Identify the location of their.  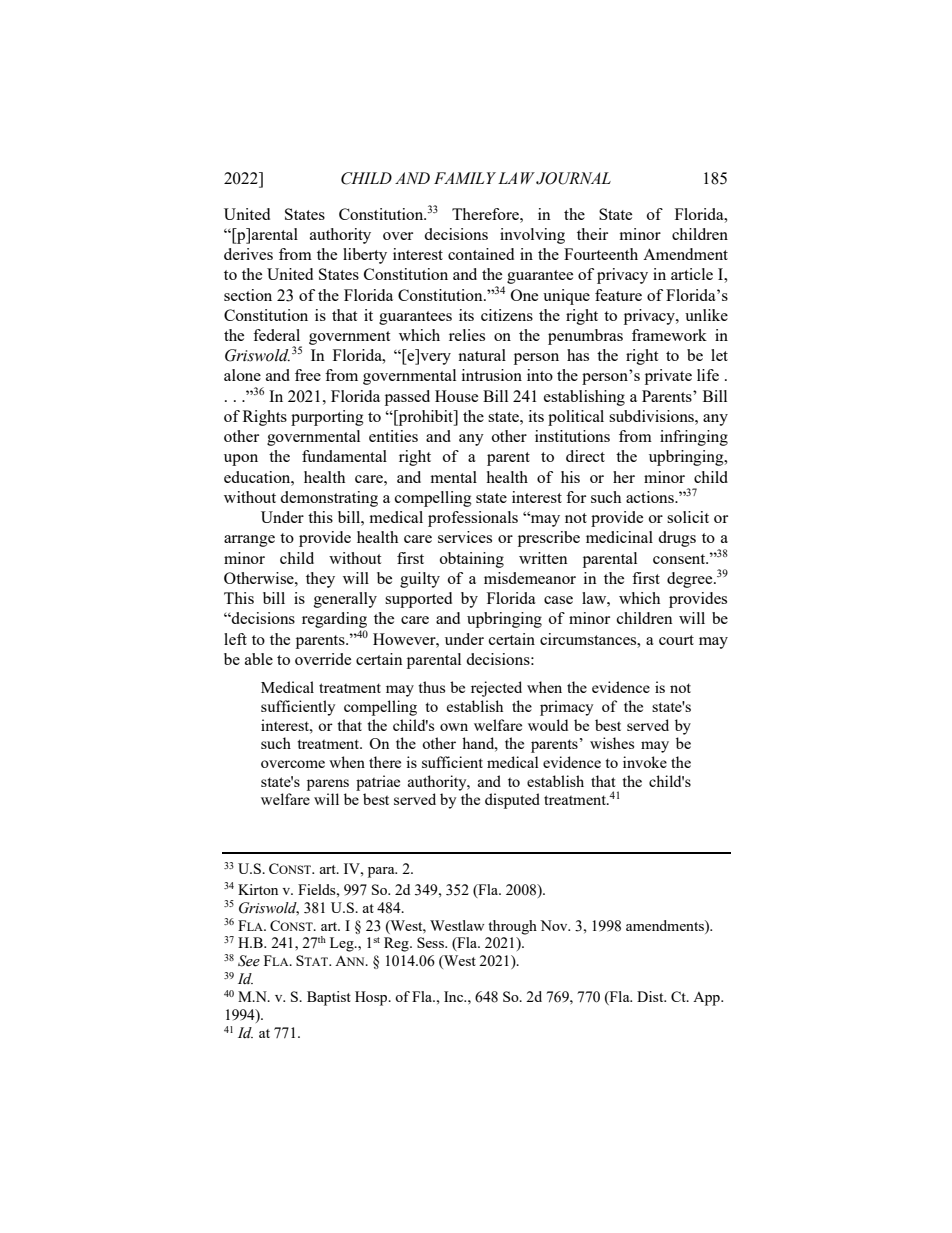
(592, 234).
